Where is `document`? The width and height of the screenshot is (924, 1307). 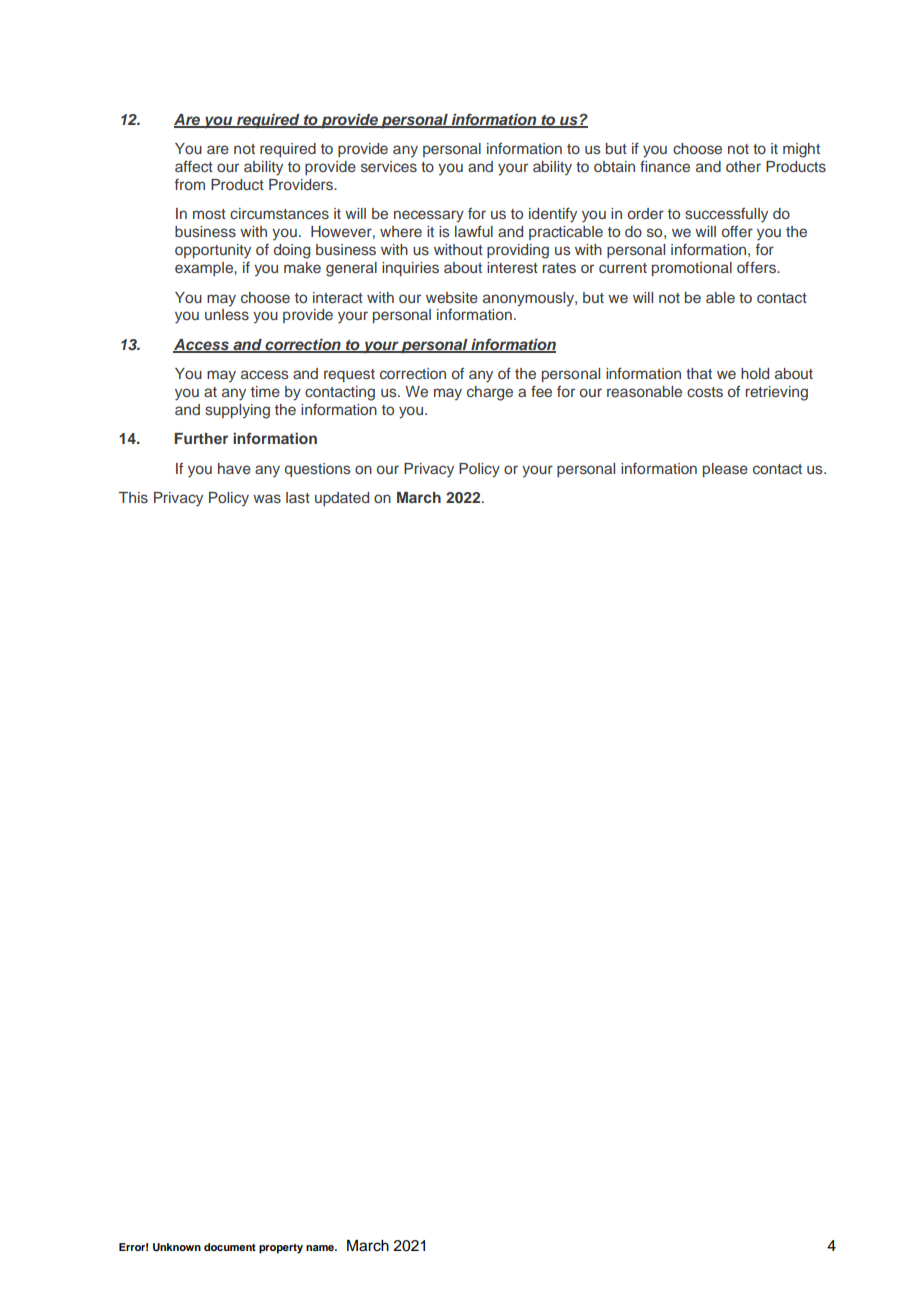 document is located at coordinates (230, 1247).
